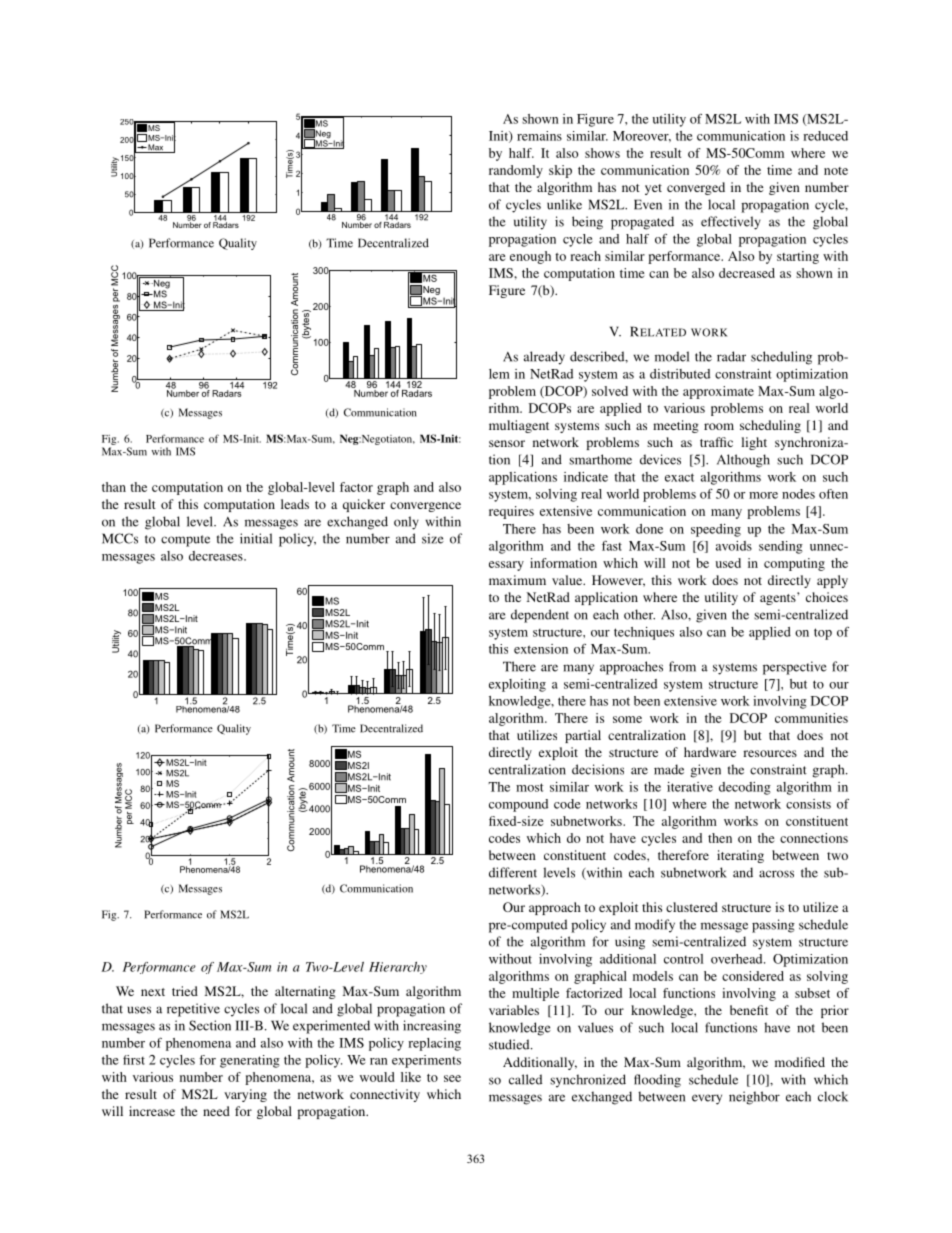 The height and width of the page is (1233, 952). What do you see at coordinates (452, 1078) in the page?
I see `see` at bounding box center [452, 1078].
